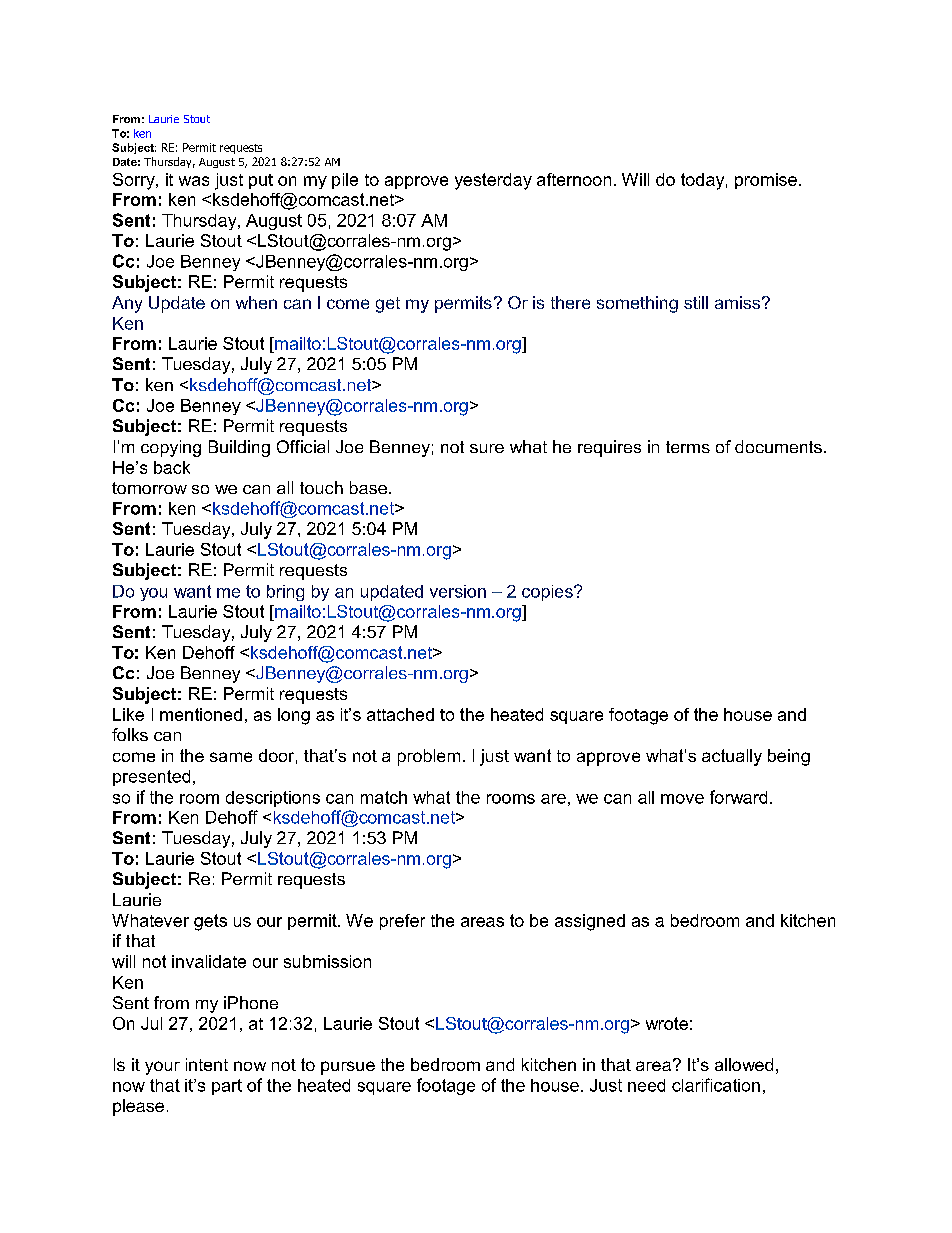 This screenshot has width=952, height=1233. What do you see at coordinates (458, 591) in the screenshot?
I see `version` at bounding box center [458, 591].
